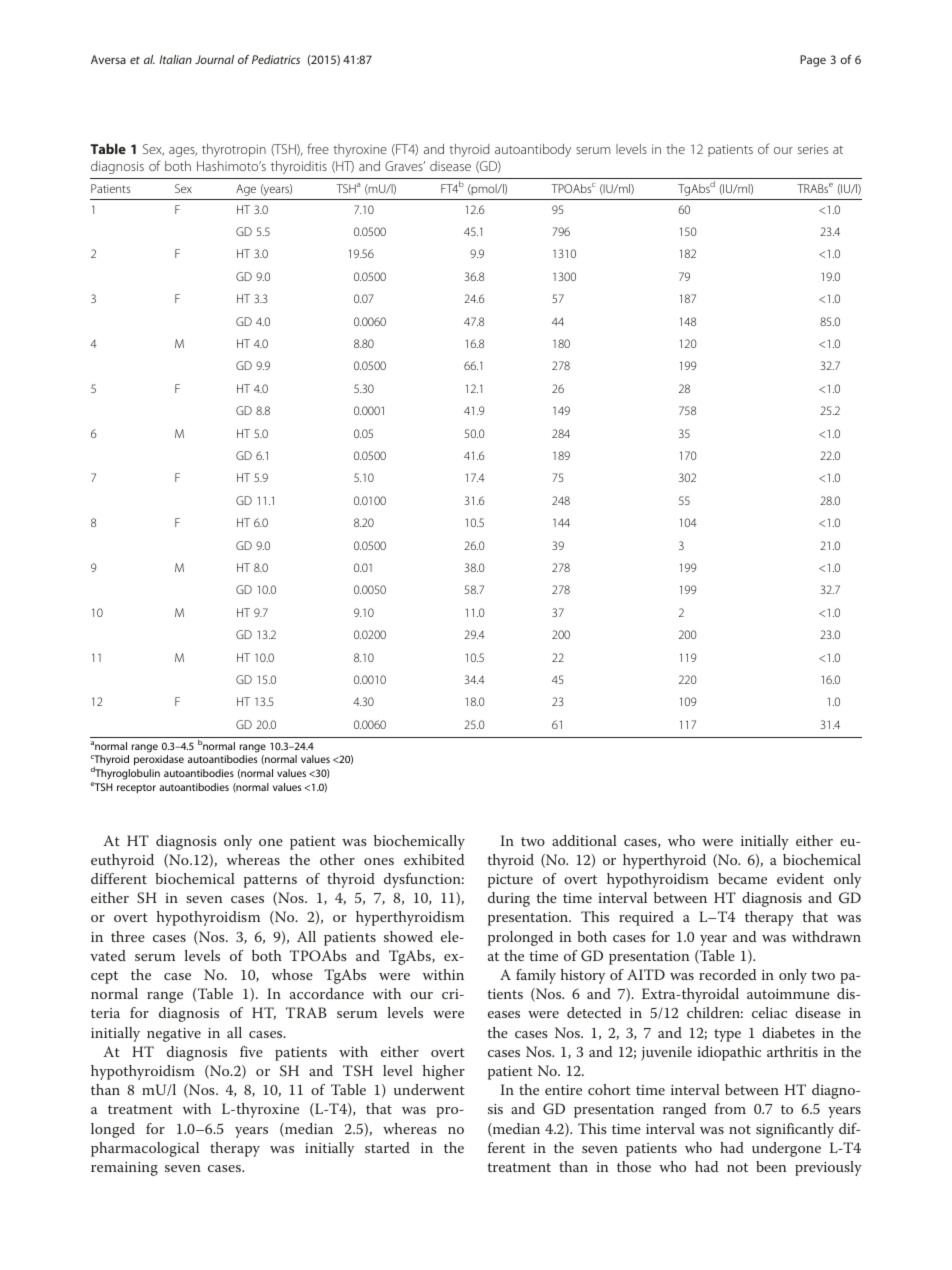  I want to click on pharmacological, so click(145, 1149).
